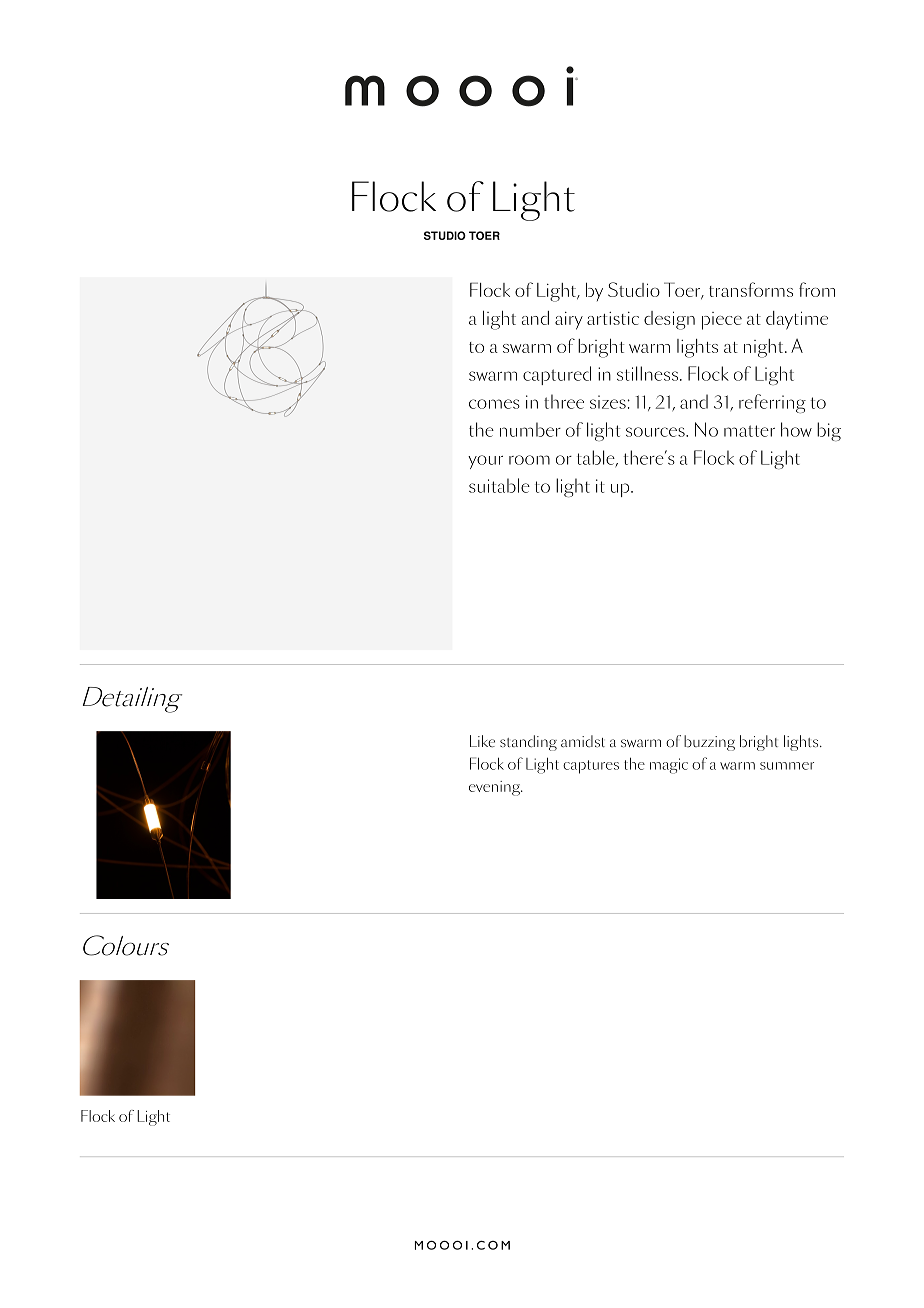  Describe the element at coordinates (496, 788) in the screenshot. I see `evening` at that location.
